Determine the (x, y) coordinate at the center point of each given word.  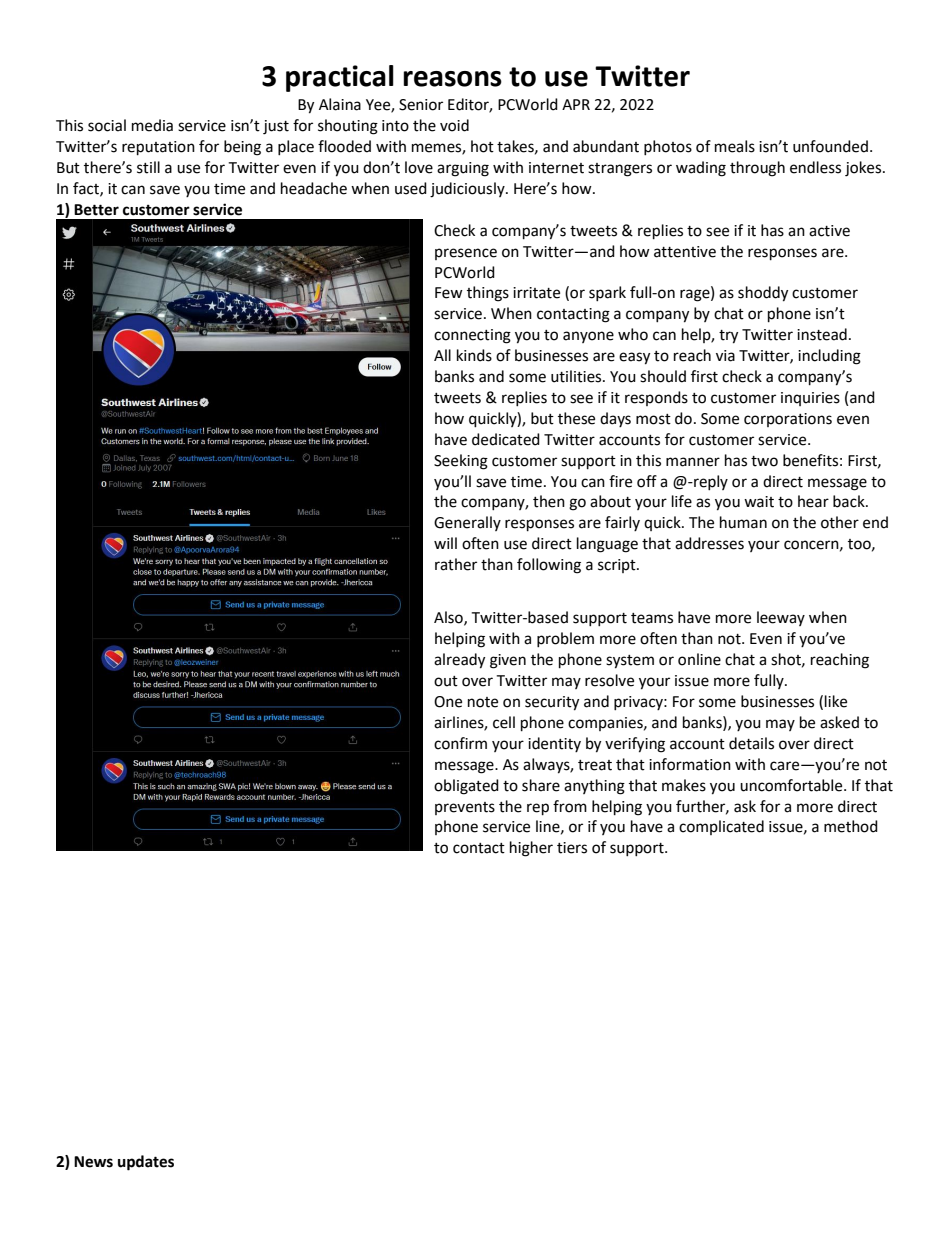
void (454, 125)
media (152, 125)
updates (146, 1163)
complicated (721, 827)
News (93, 1162)
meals (735, 146)
